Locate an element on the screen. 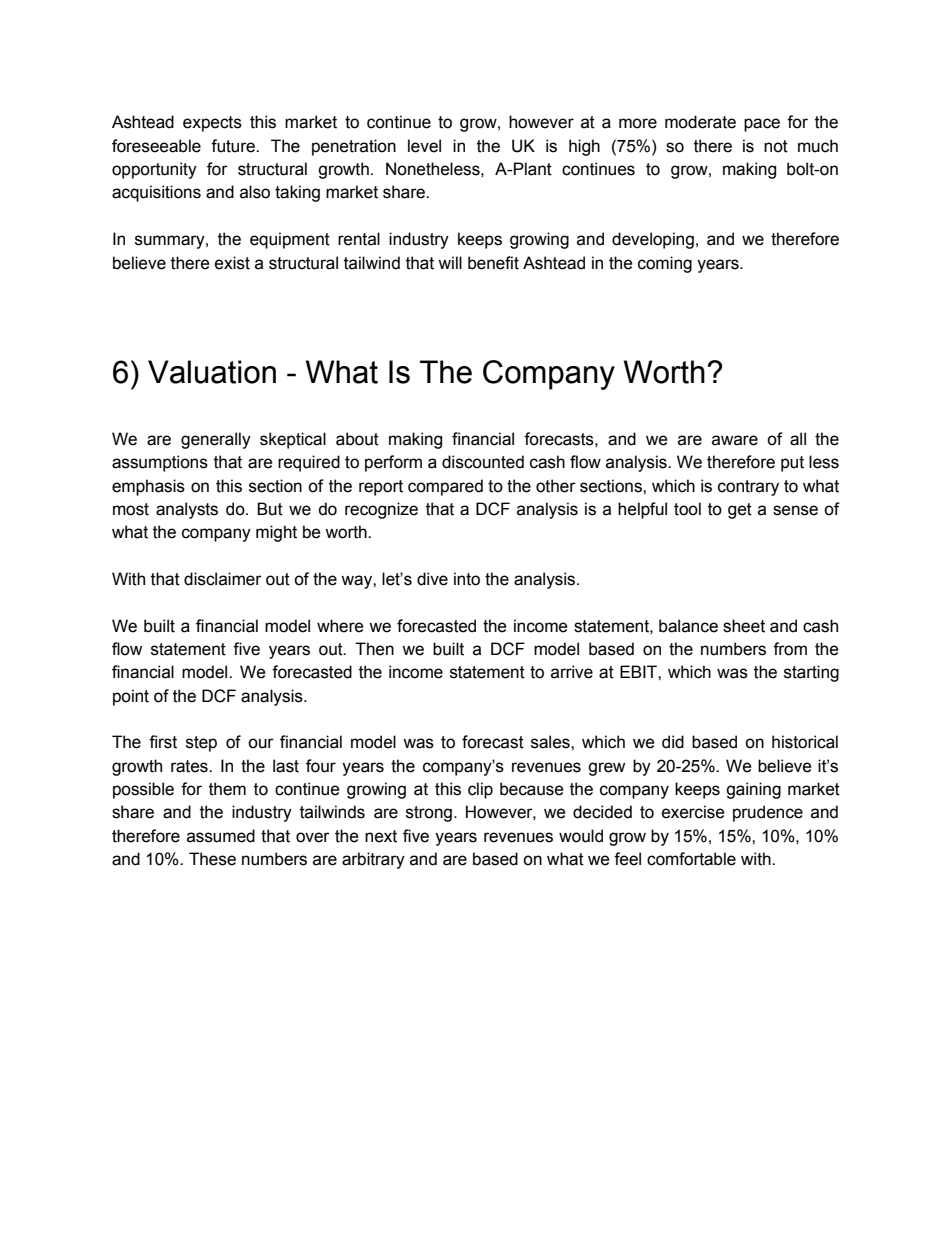 Image resolution: width=952 pixels, height=1233 pixels. point is located at coordinates (131, 697).
